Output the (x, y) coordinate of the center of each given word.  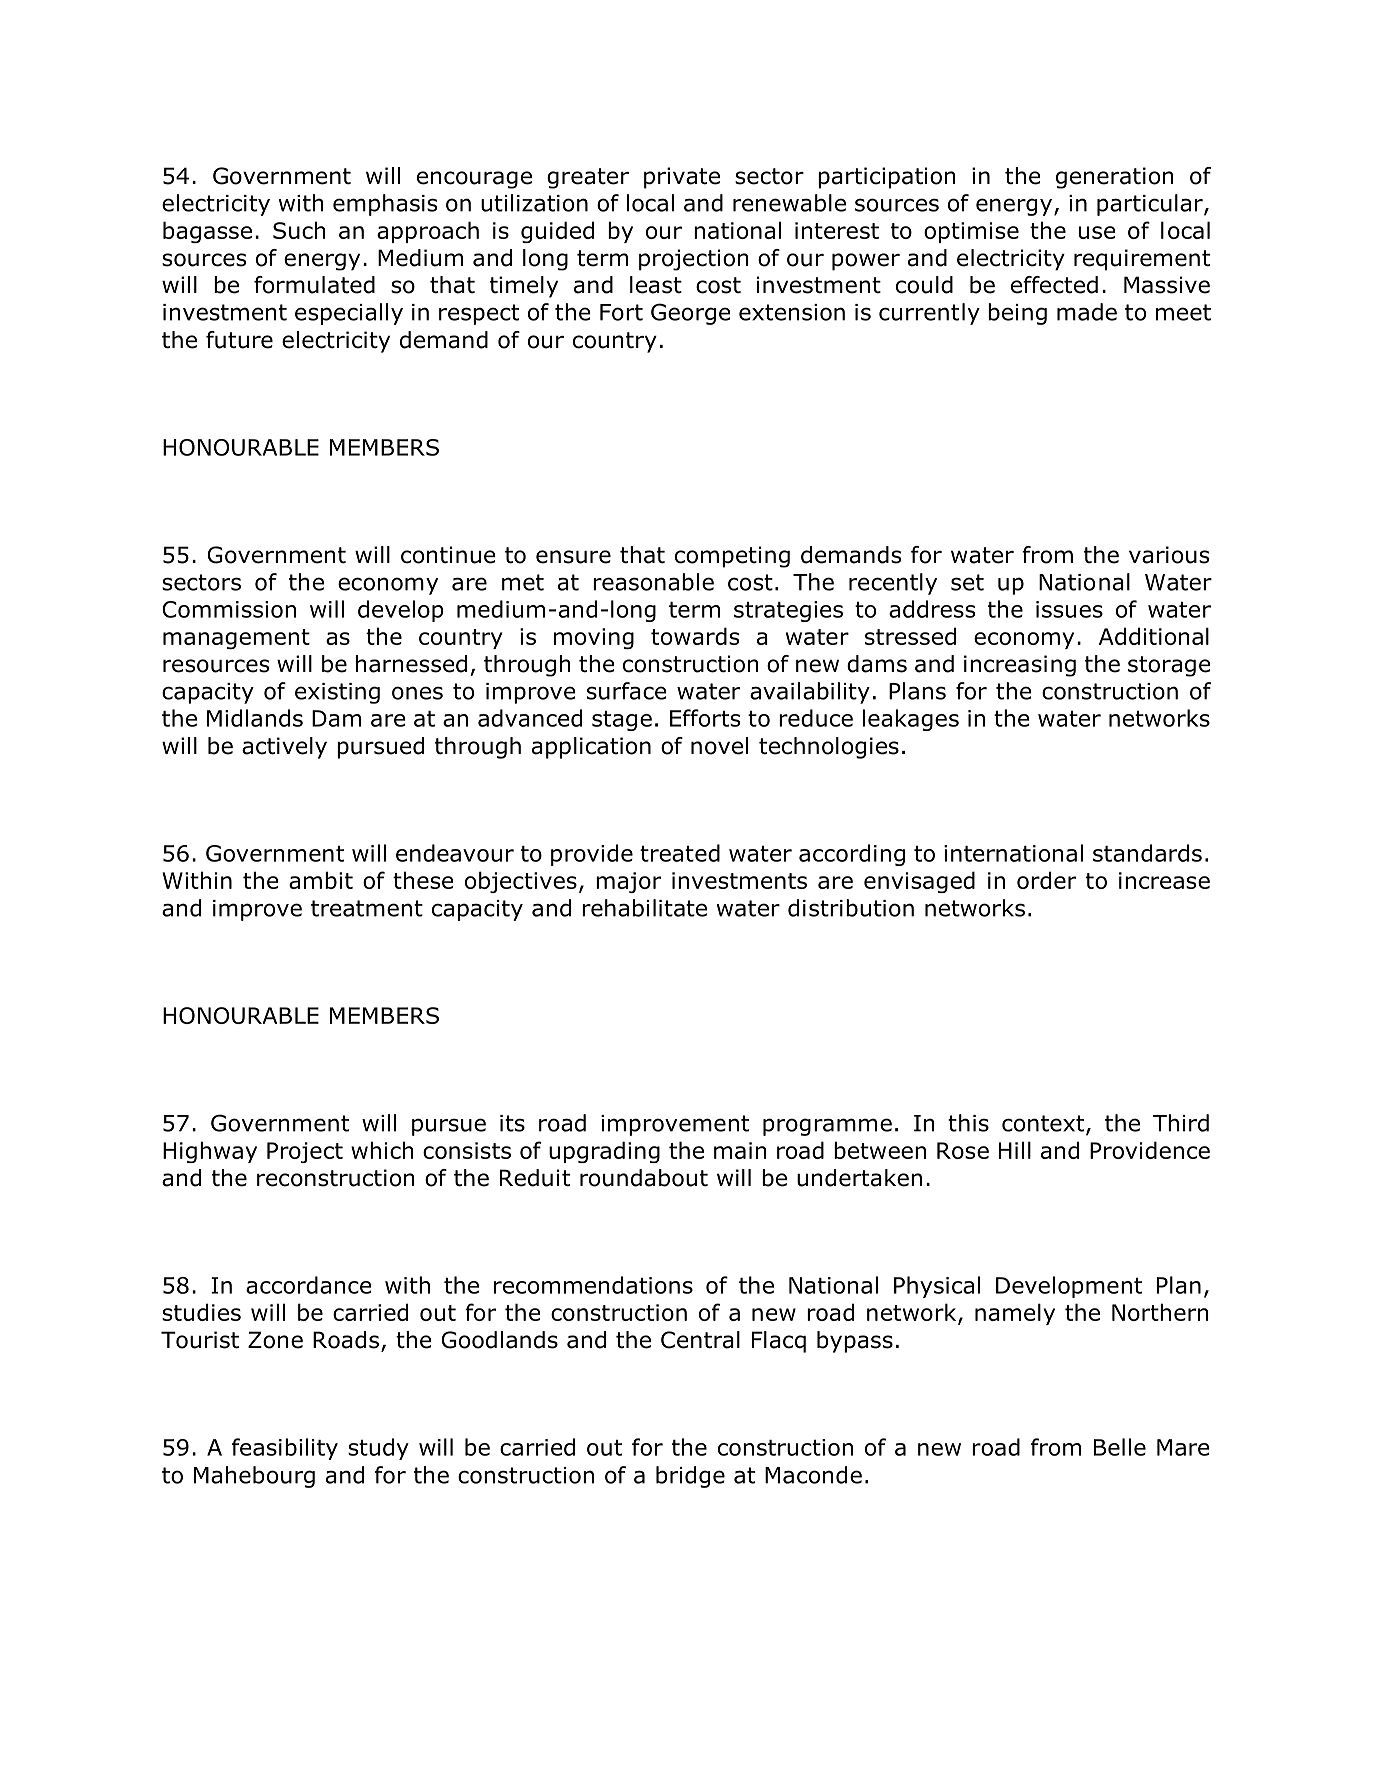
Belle (1120, 1447)
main (740, 1150)
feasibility (285, 1449)
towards (695, 636)
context (1044, 1124)
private (682, 178)
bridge (690, 1477)
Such (299, 230)
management (236, 639)
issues (1069, 609)
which (382, 1150)
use (1097, 232)
